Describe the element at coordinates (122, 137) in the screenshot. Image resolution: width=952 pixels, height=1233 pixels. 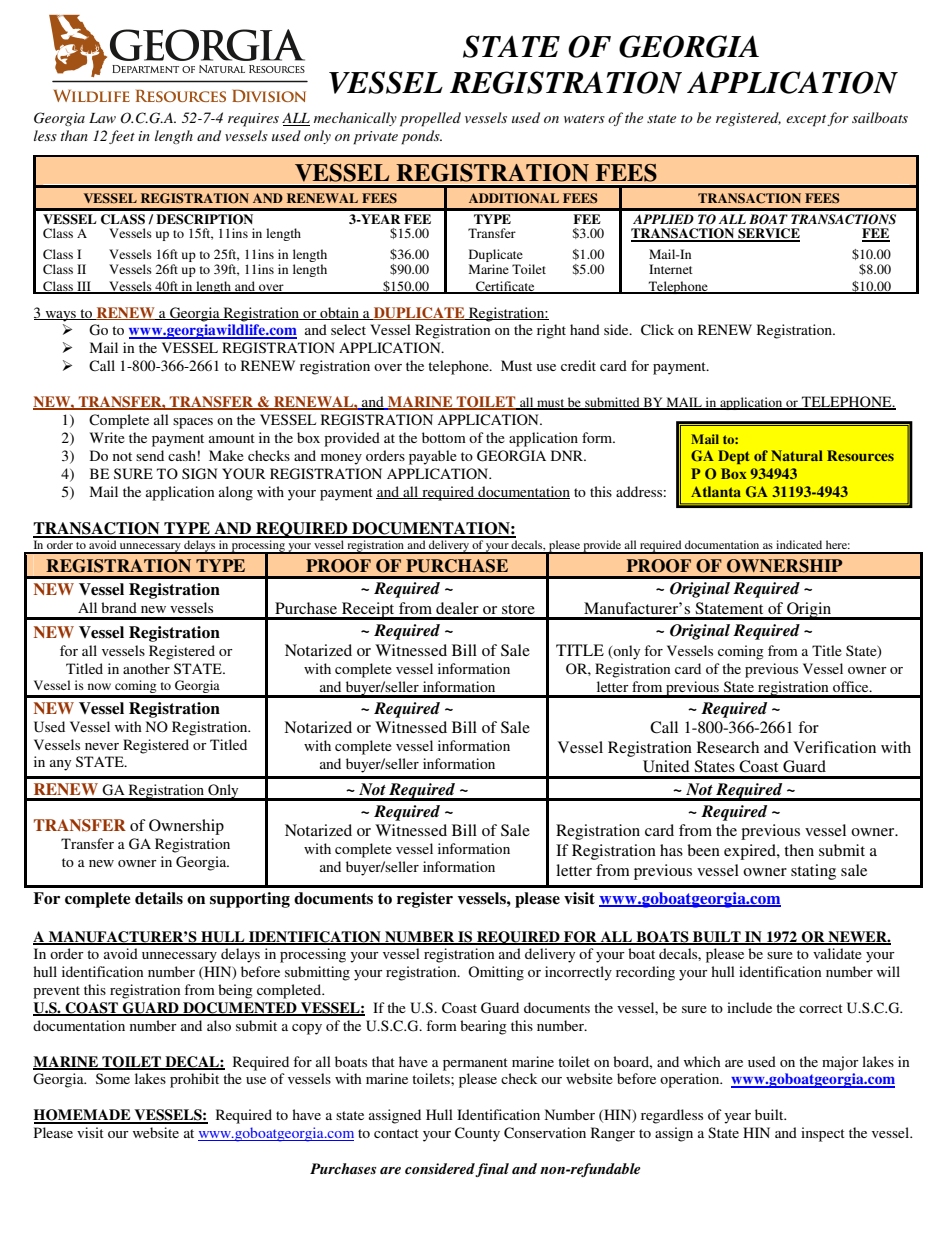
I see `feet` at that location.
